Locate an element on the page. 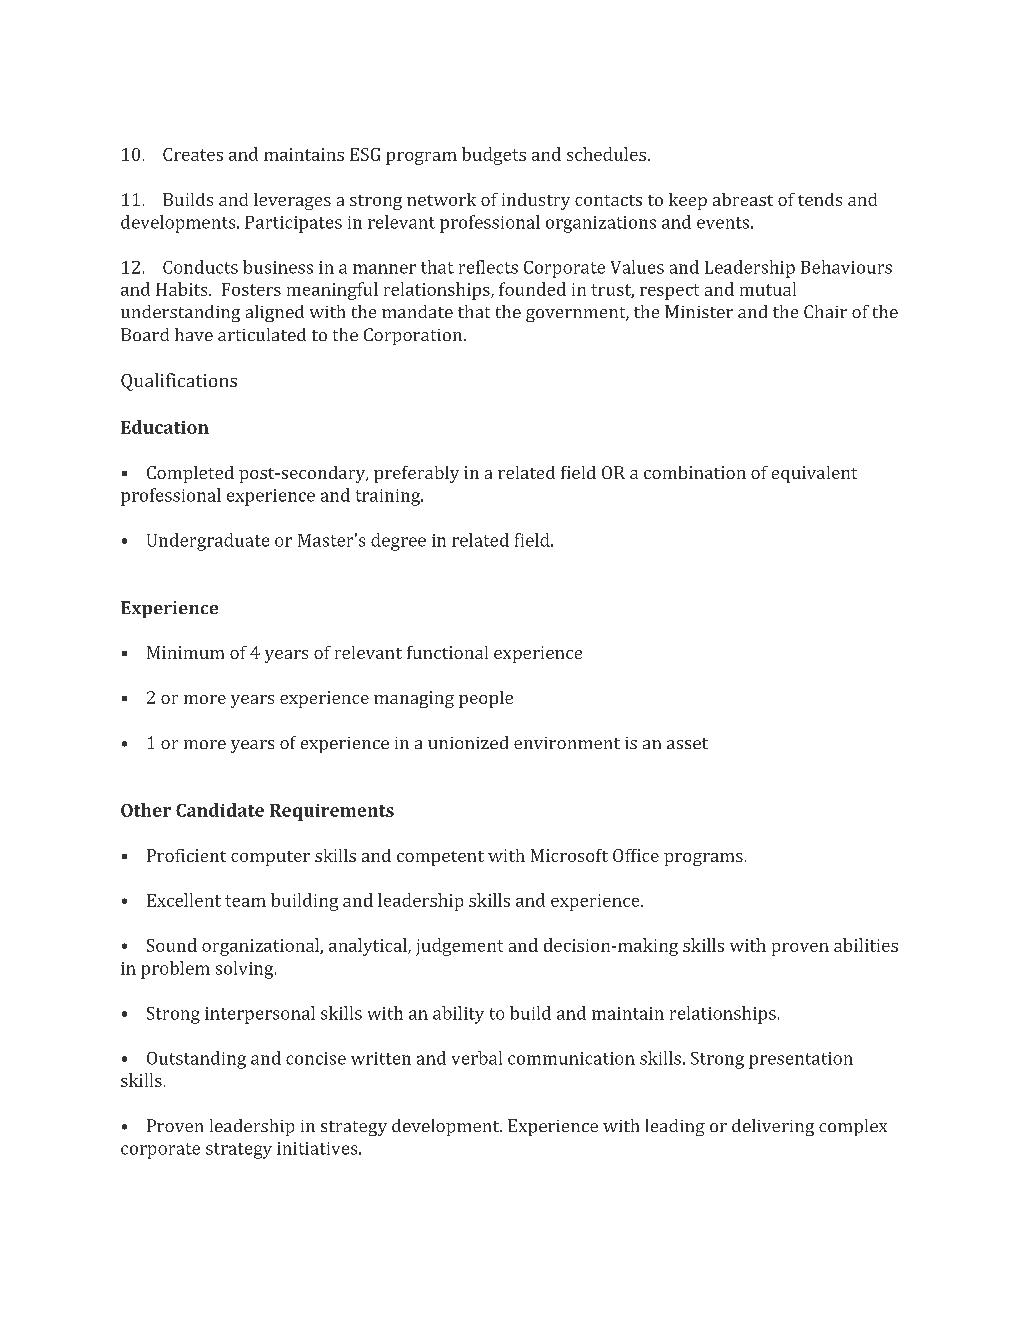  unionized is located at coordinates (468, 742).
